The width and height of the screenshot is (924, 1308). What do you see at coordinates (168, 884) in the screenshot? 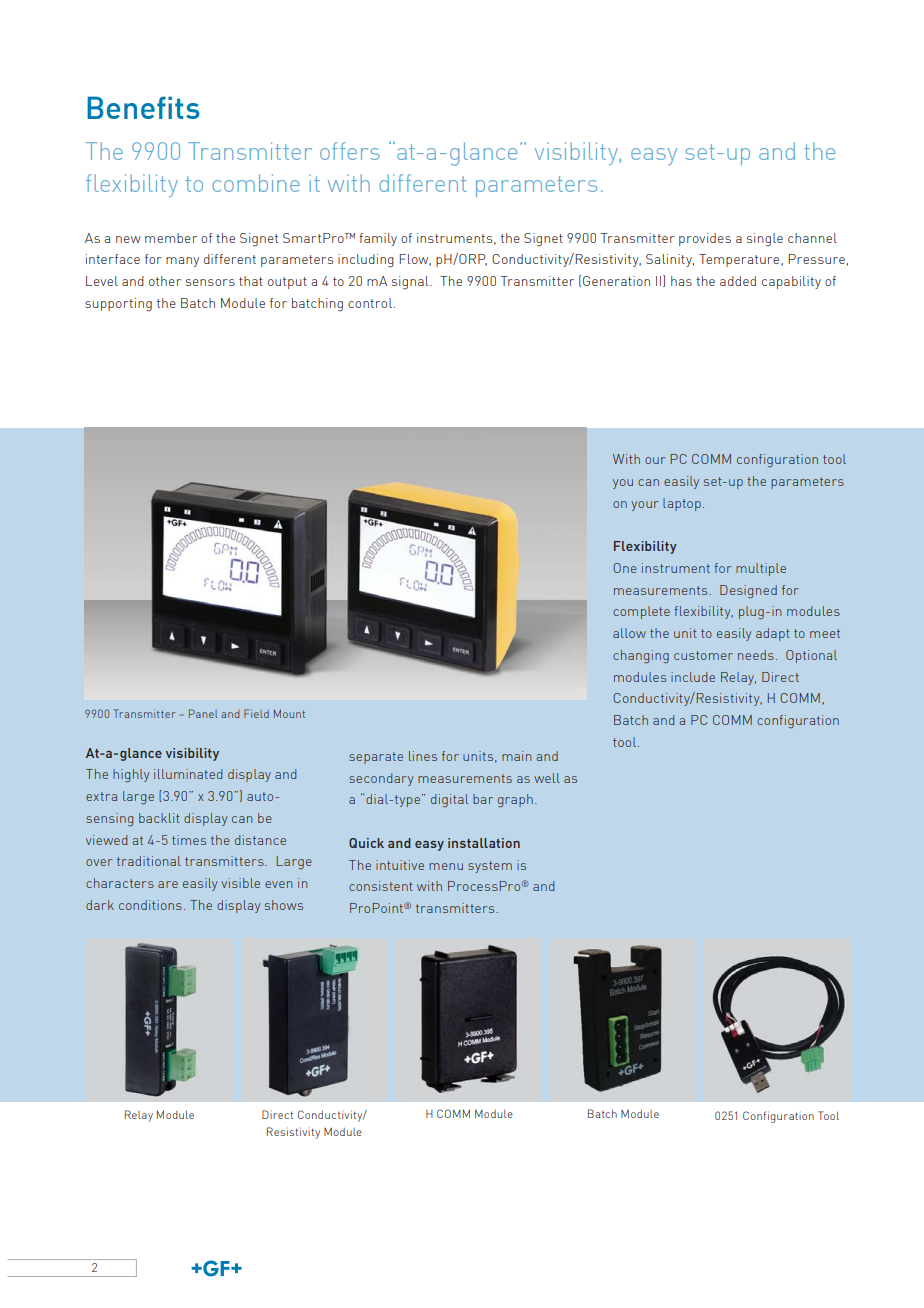
I see `are` at bounding box center [168, 884].
